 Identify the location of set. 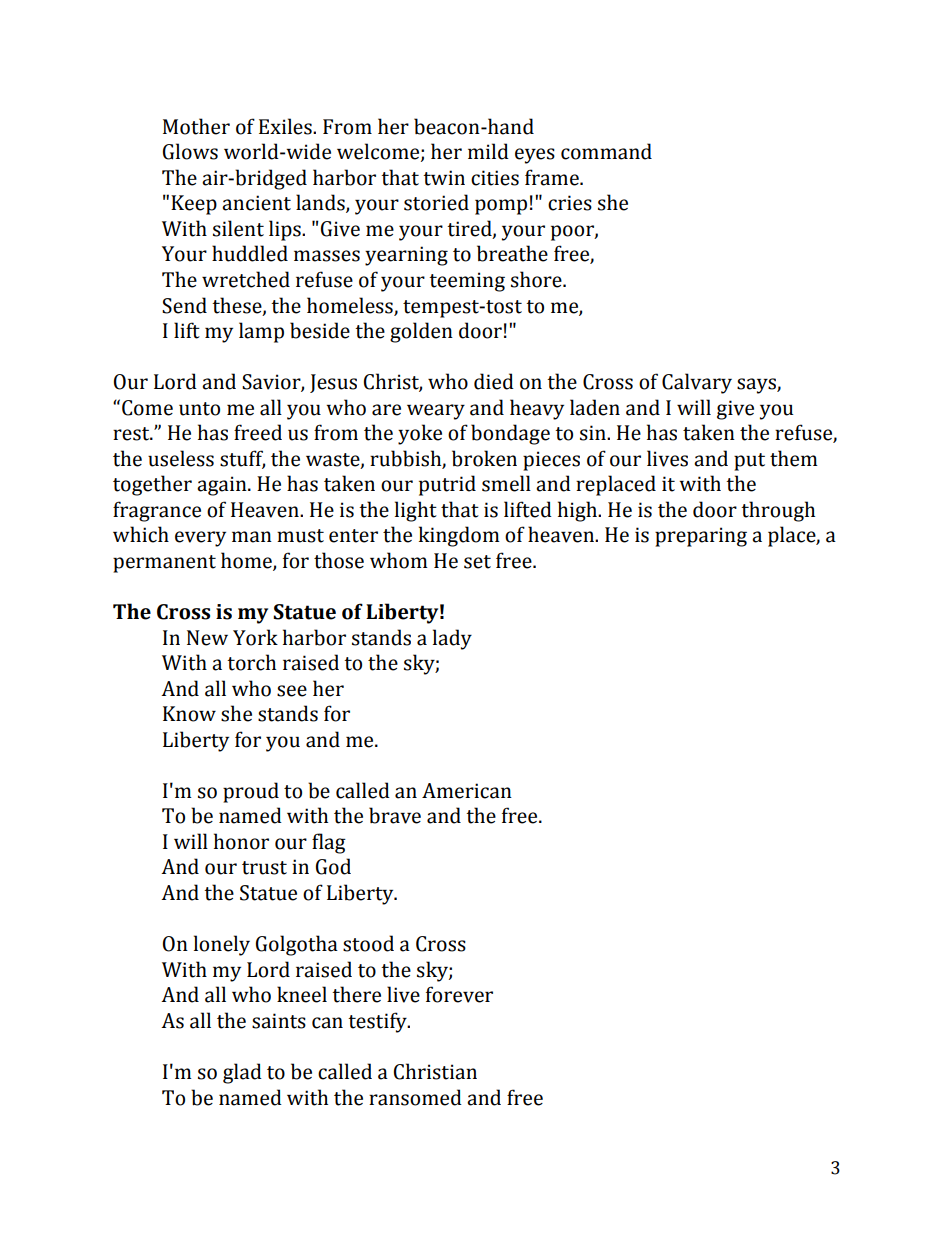
(477, 562).
